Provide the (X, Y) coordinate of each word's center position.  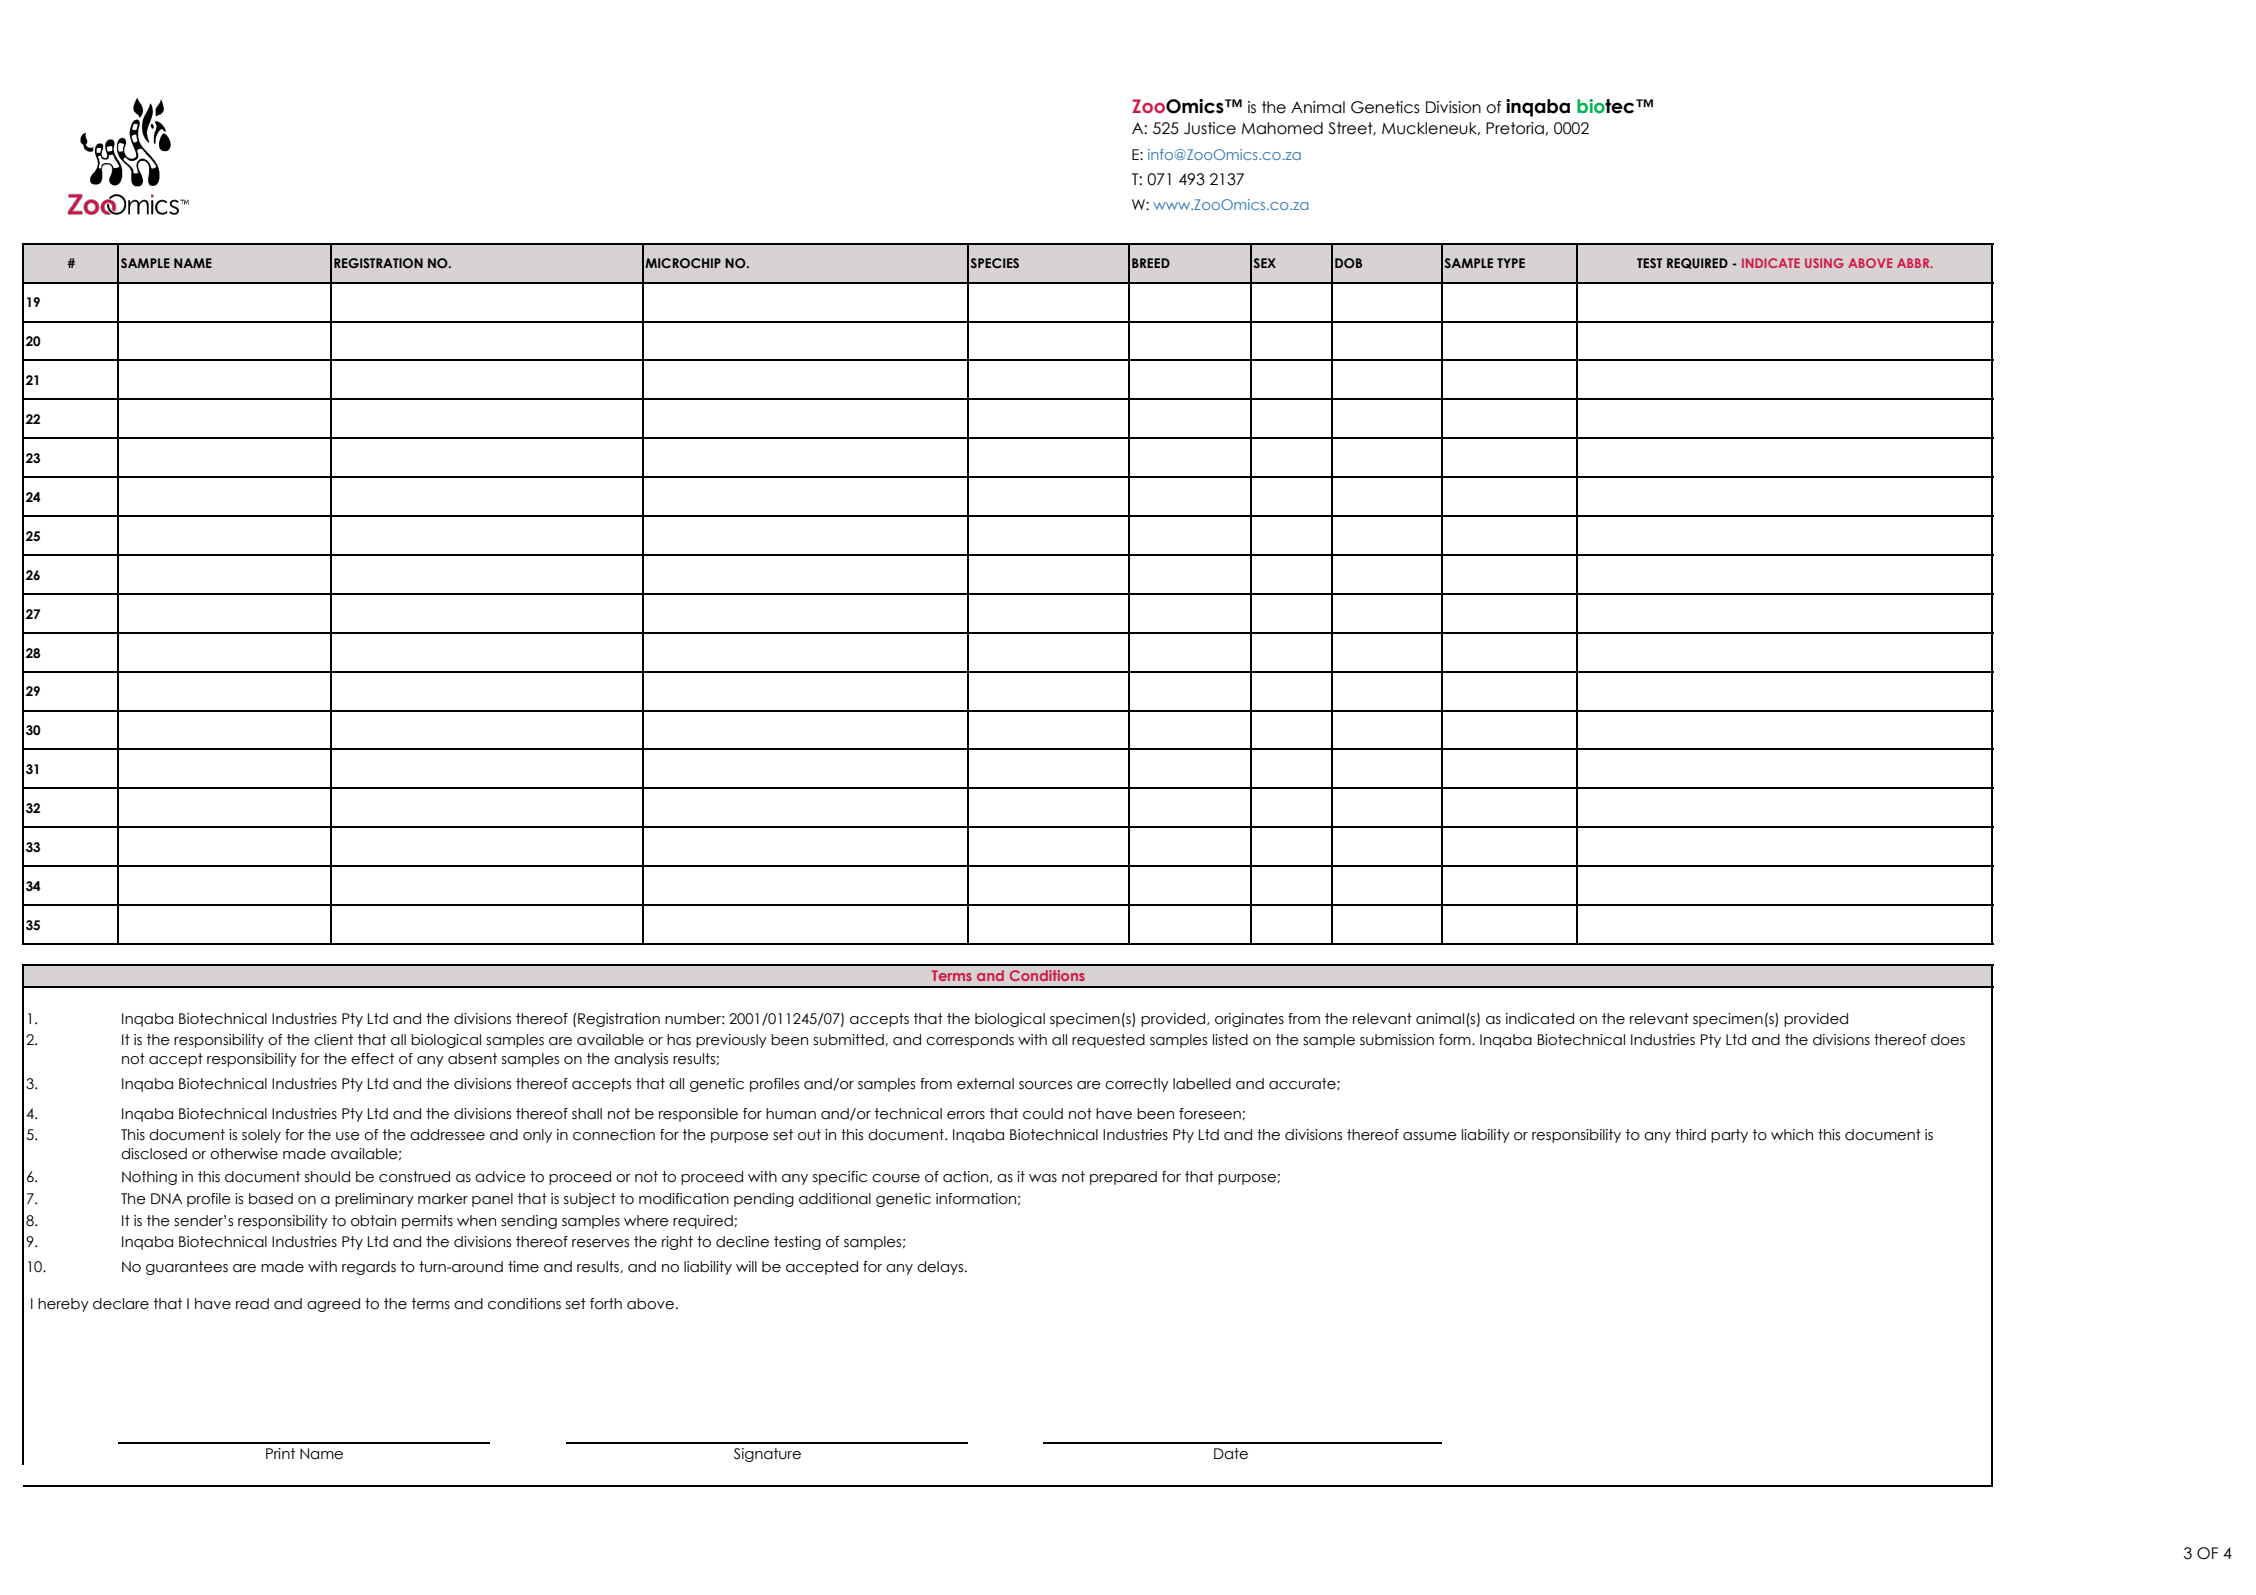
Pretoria (1516, 128)
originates (1249, 1020)
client (333, 1040)
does (1948, 1040)
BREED (1151, 263)
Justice (1210, 128)
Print (280, 1453)
